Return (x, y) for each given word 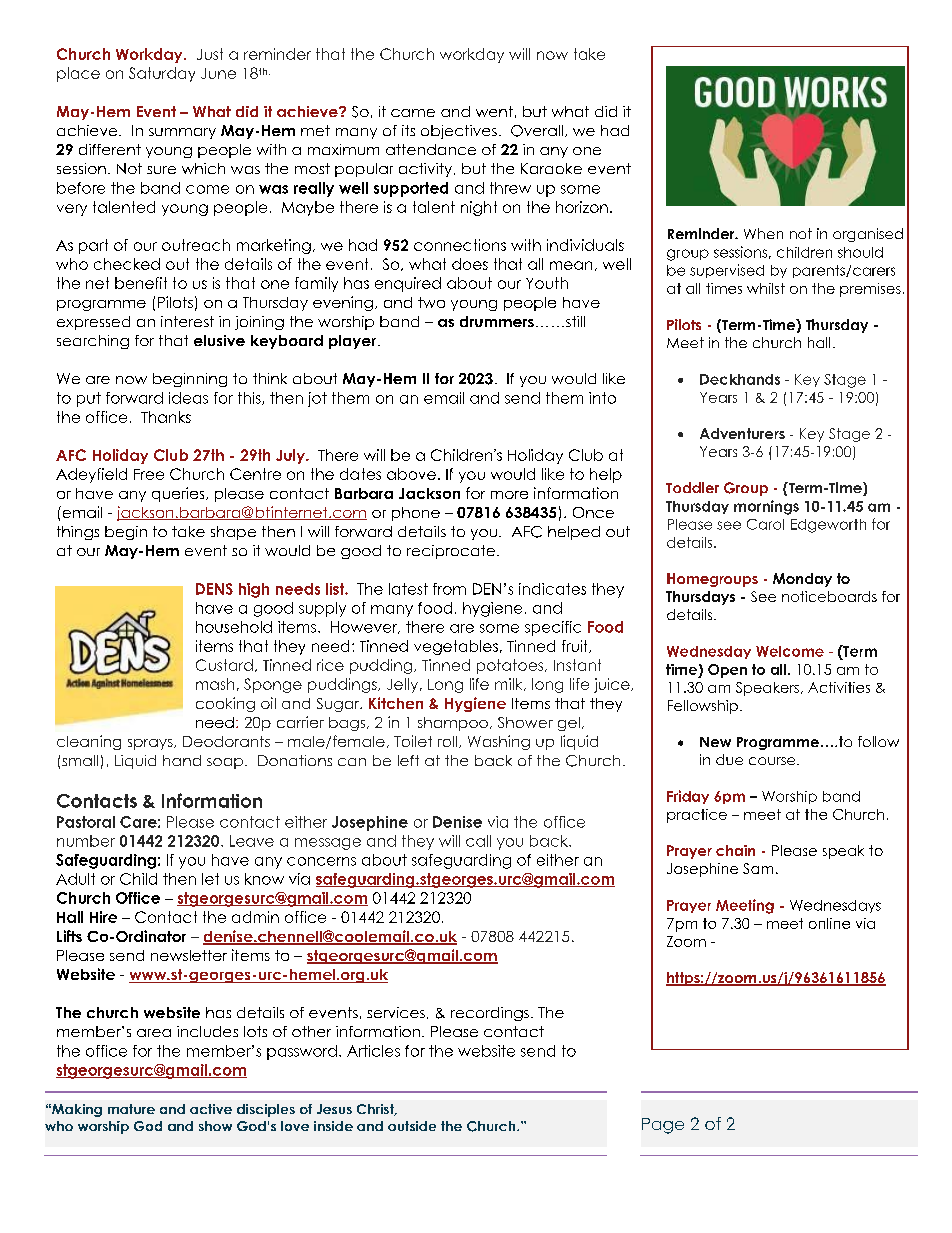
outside (412, 1126)
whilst (766, 288)
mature (131, 1109)
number (86, 841)
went (494, 111)
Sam (758, 868)
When (763, 233)
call (478, 841)
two (431, 302)
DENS (214, 589)
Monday (802, 580)
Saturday (162, 74)
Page (663, 1126)
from (449, 589)
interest (187, 321)
